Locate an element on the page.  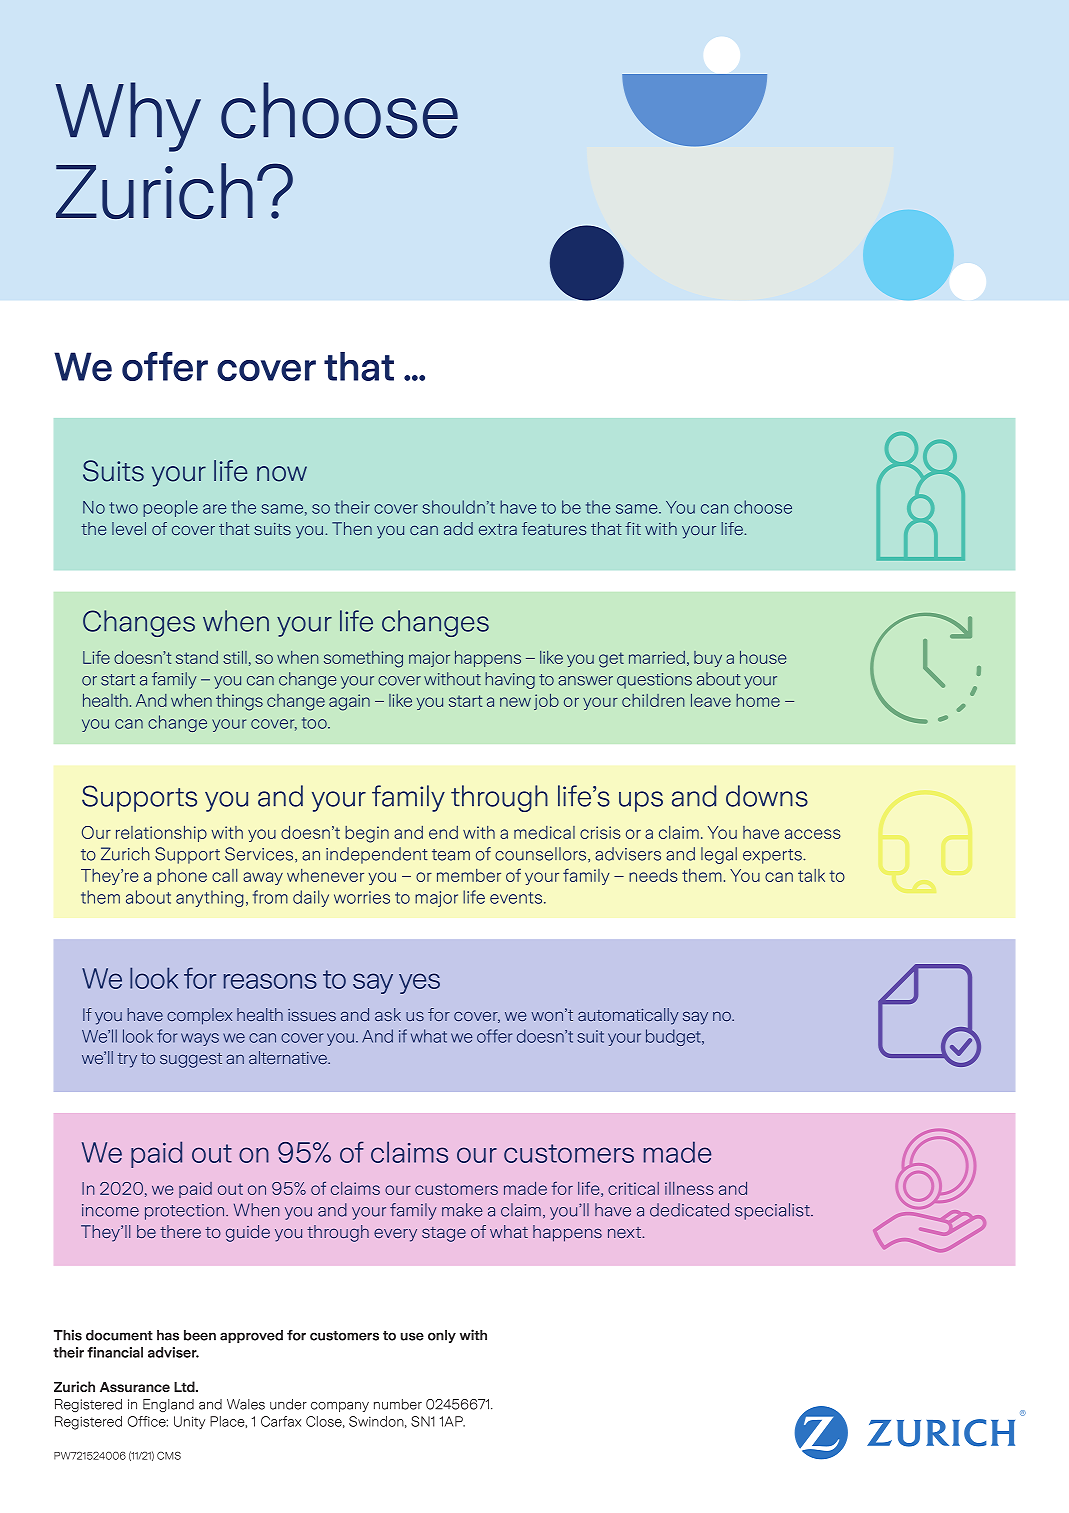
complex is located at coordinates (199, 1016).
